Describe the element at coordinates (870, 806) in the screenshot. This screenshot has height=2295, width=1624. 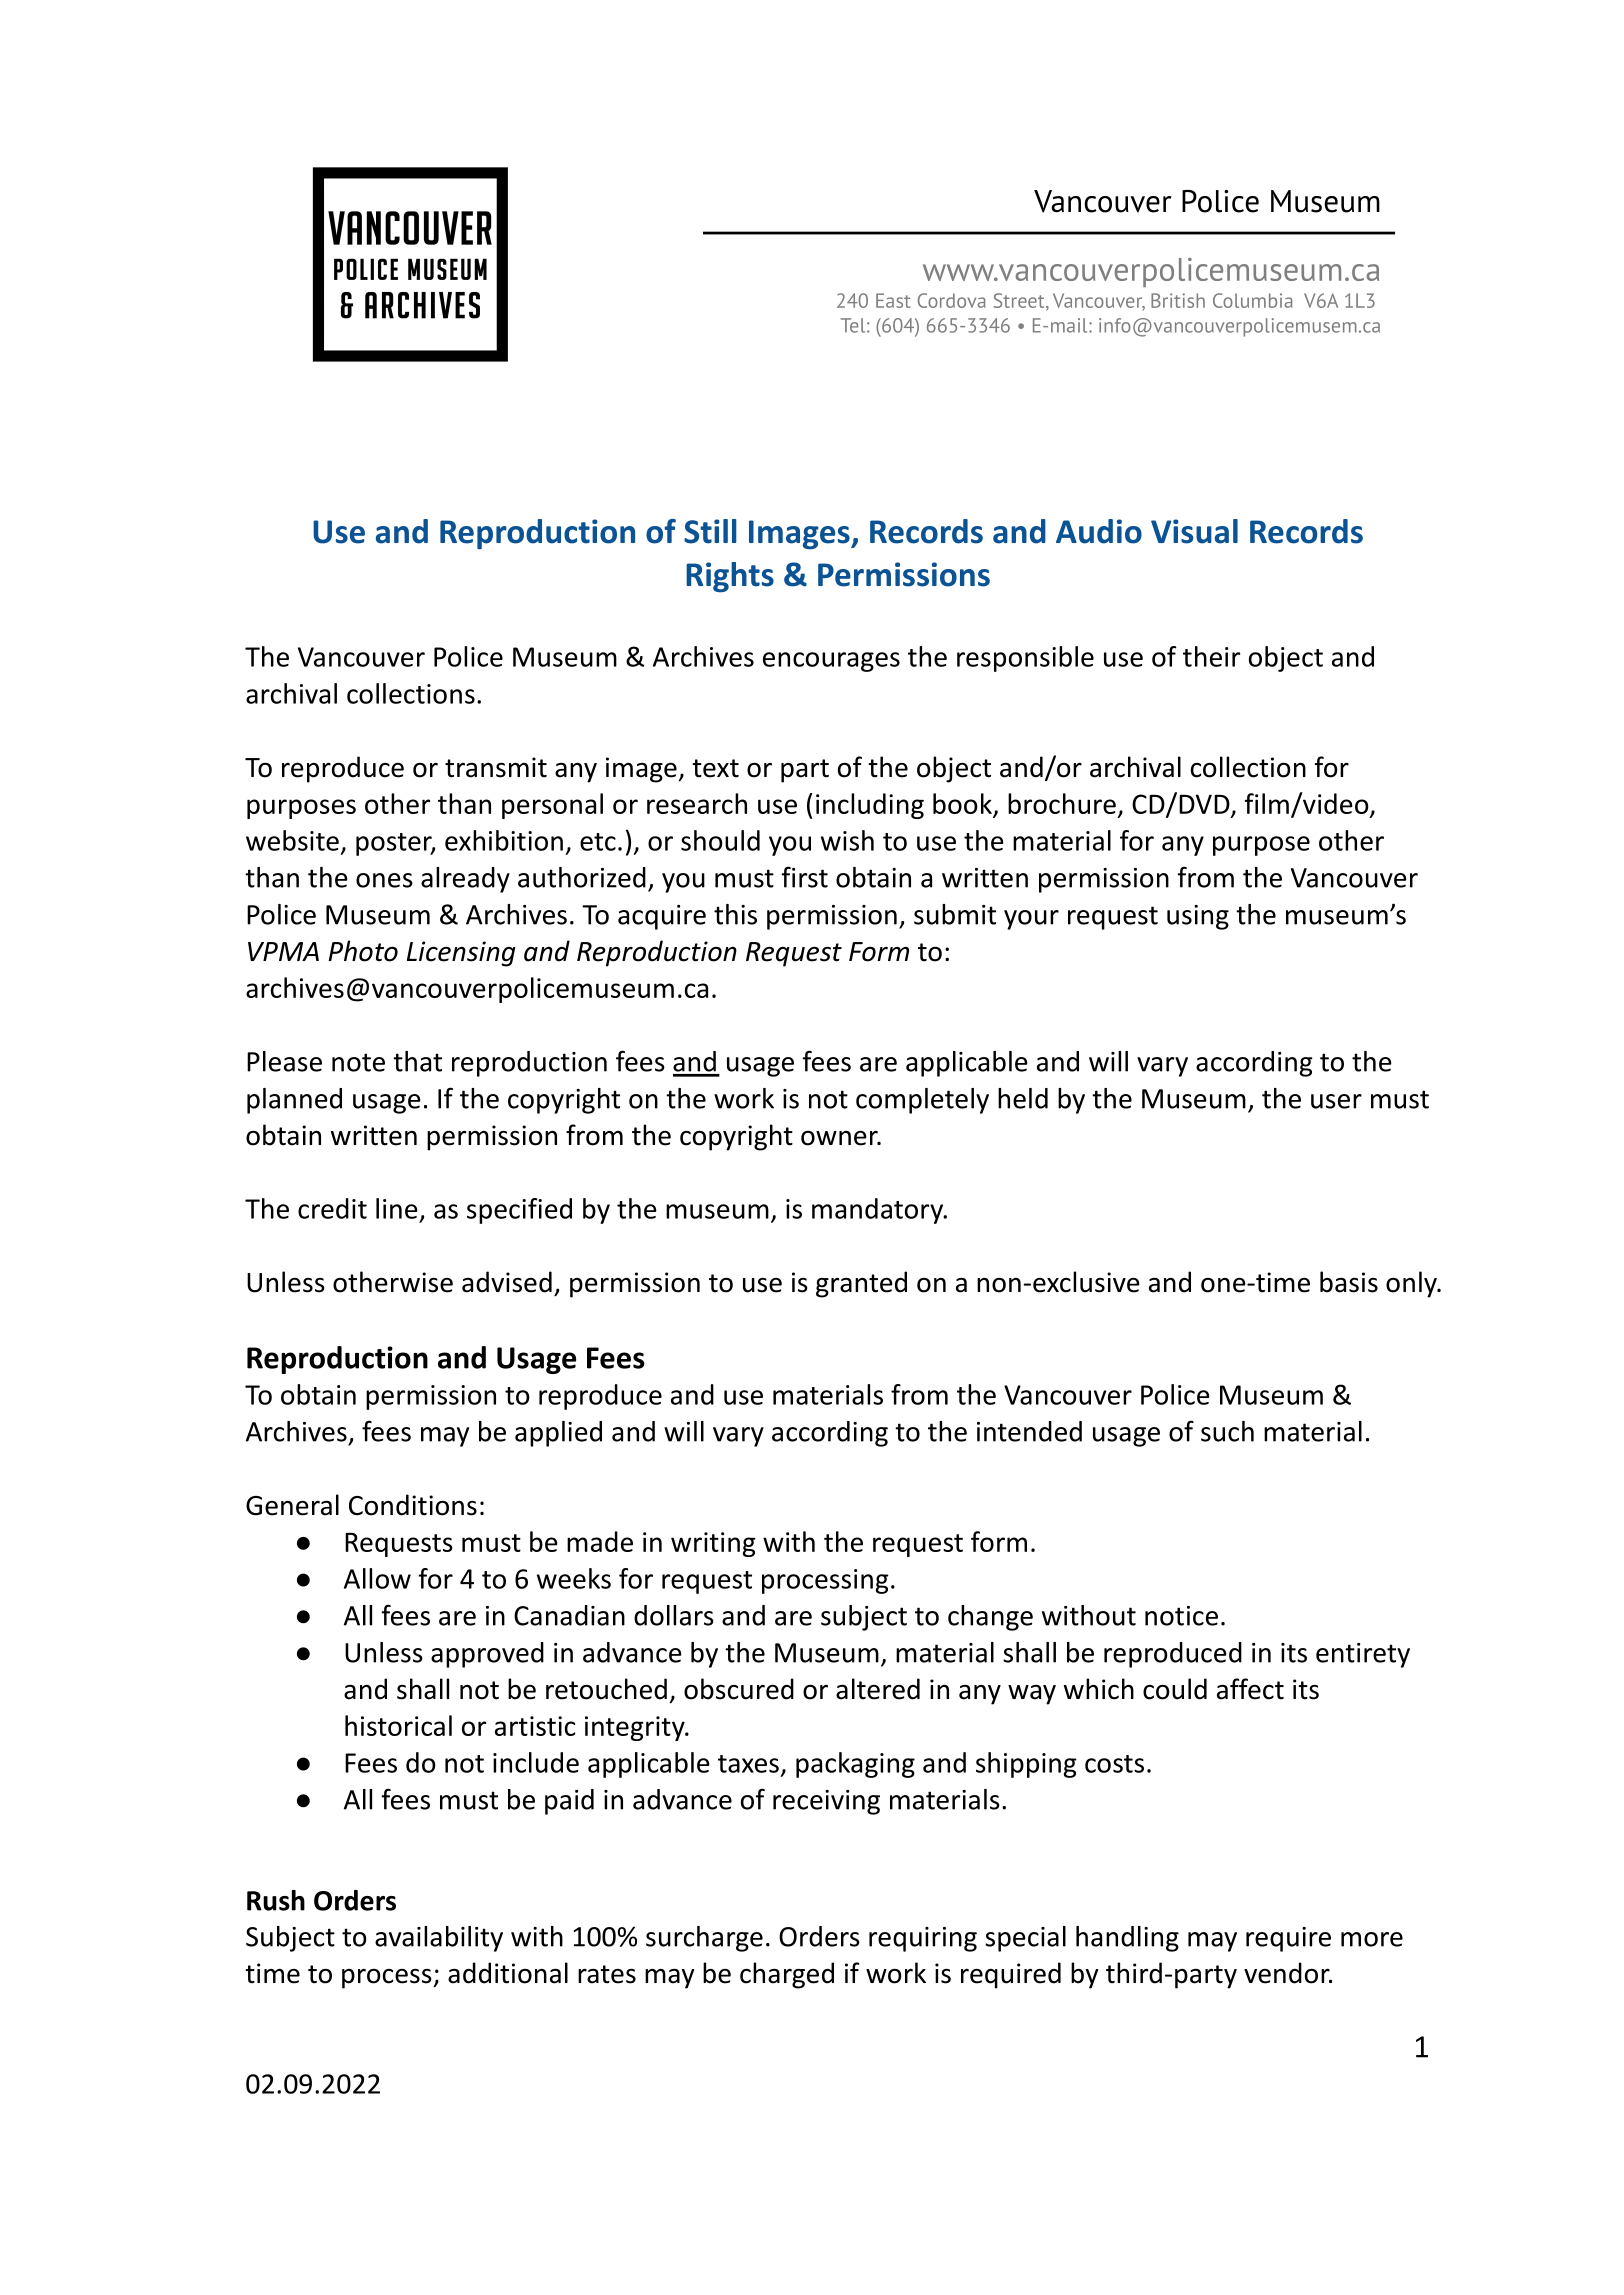
I see `including` at that location.
